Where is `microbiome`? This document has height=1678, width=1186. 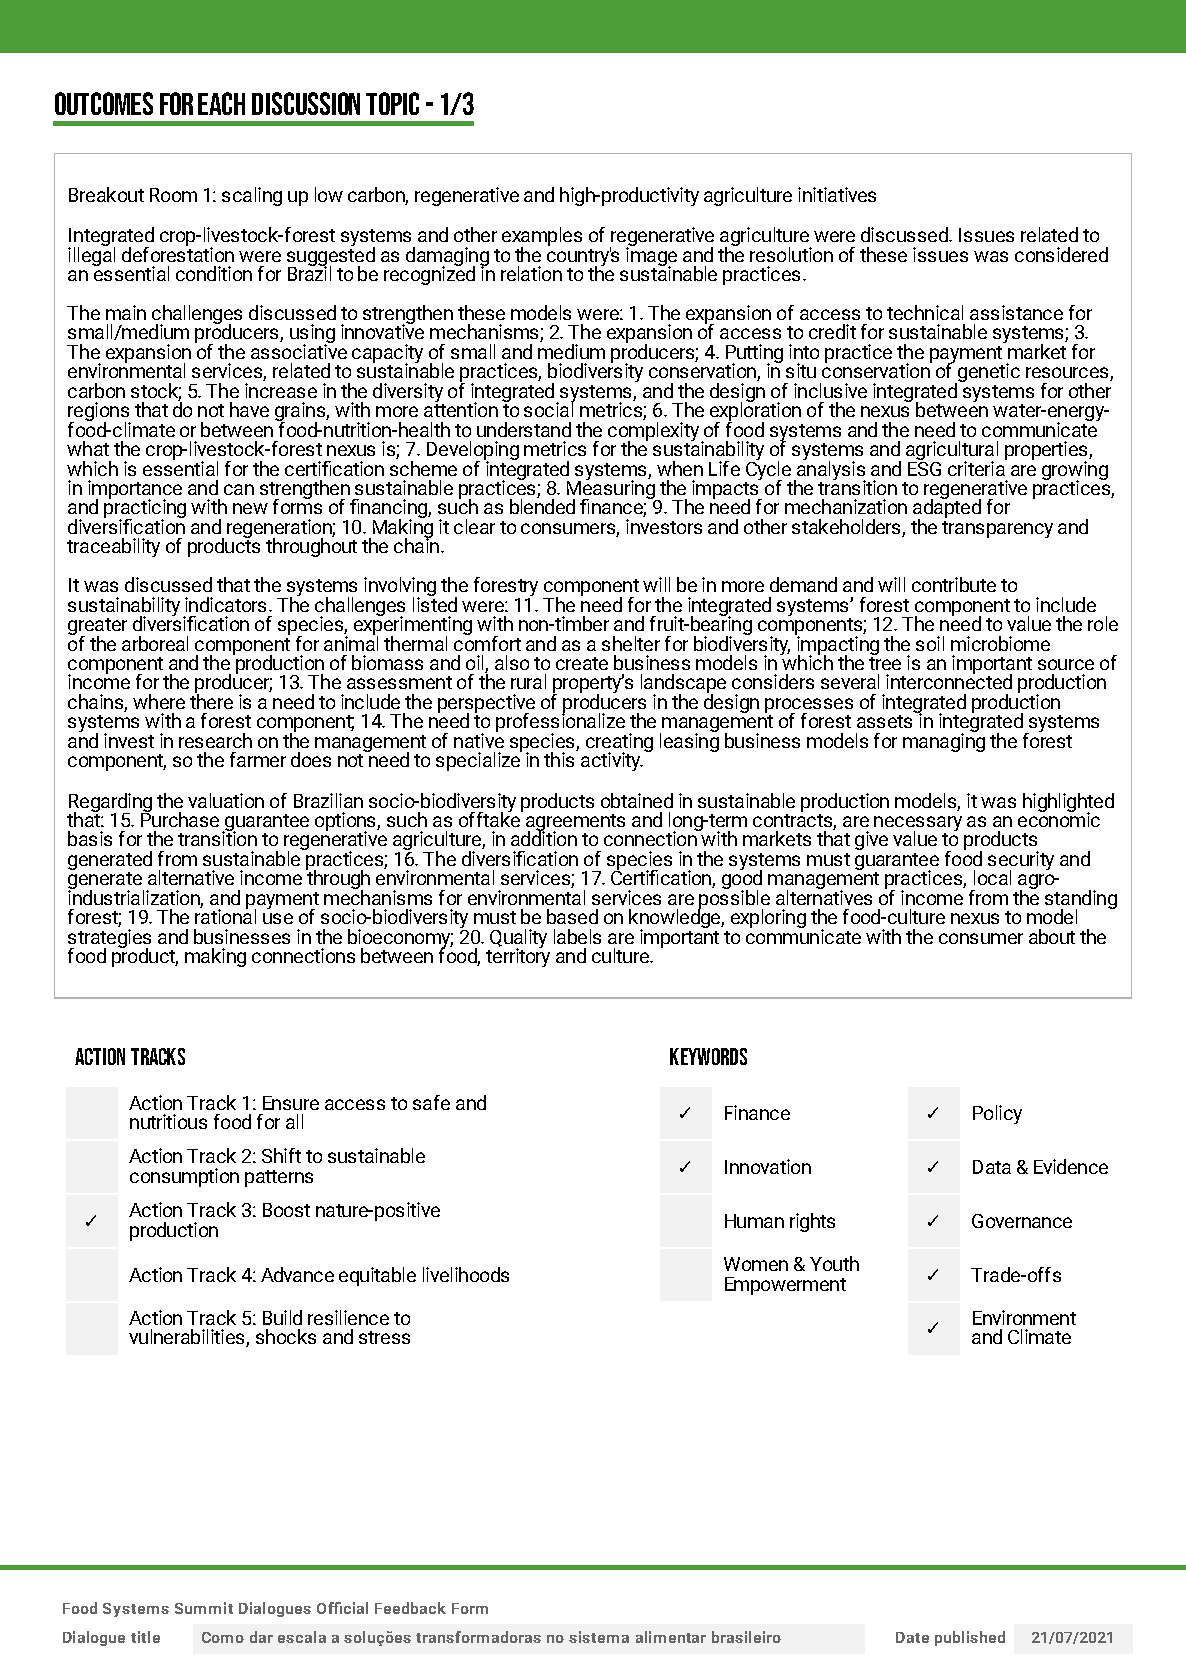 microbiome is located at coordinates (1000, 643).
